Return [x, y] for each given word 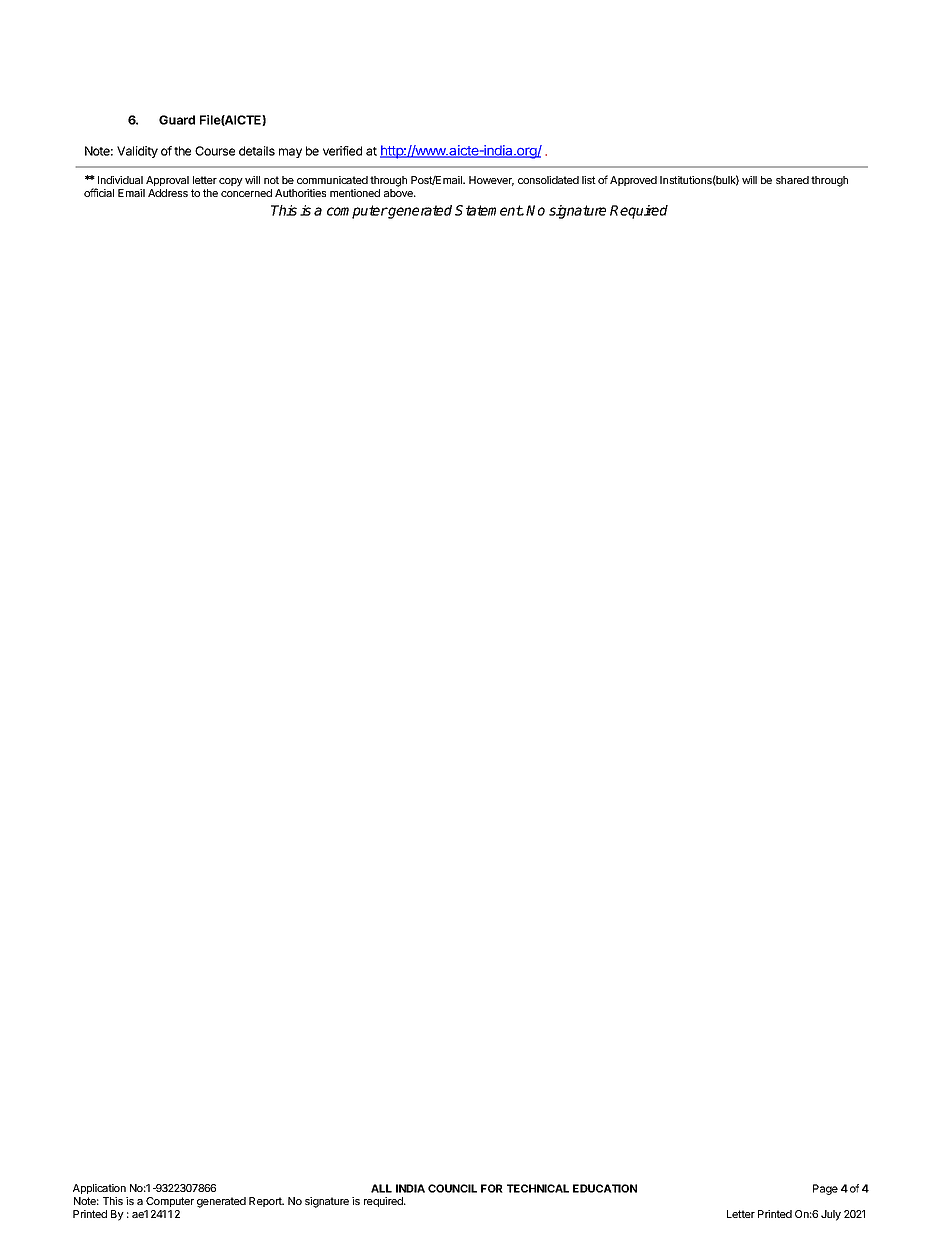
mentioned [355, 193]
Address [168, 193]
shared [792, 180]
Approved [633, 181]
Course [215, 151]
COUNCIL [452, 1188]
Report [266, 1202]
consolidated [548, 180]
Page [825, 1189]
